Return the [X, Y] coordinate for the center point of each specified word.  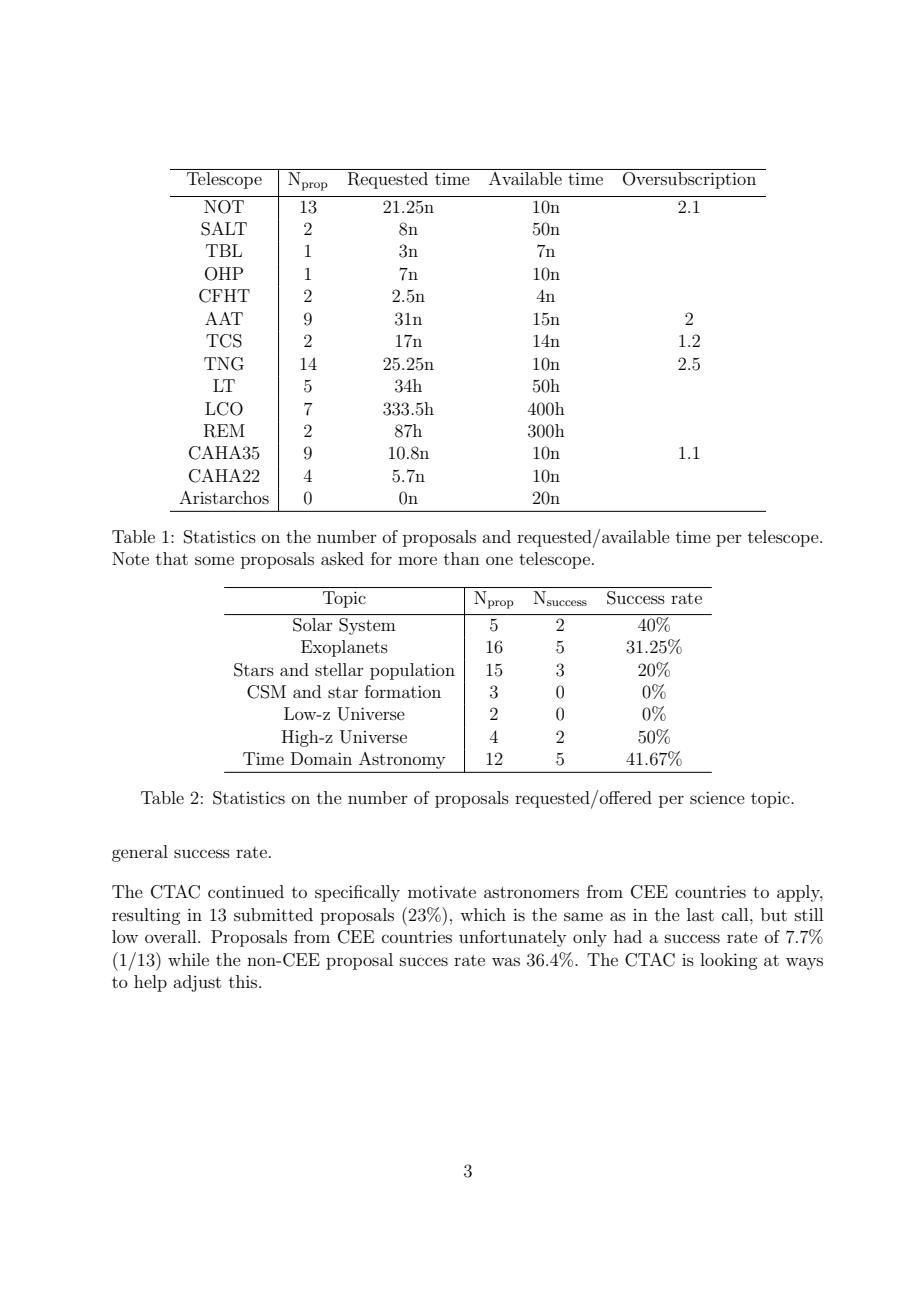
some [214, 560]
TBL [224, 250]
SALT [224, 229]
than [462, 558]
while [188, 959]
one [499, 560]
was [506, 961]
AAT [224, 318]
